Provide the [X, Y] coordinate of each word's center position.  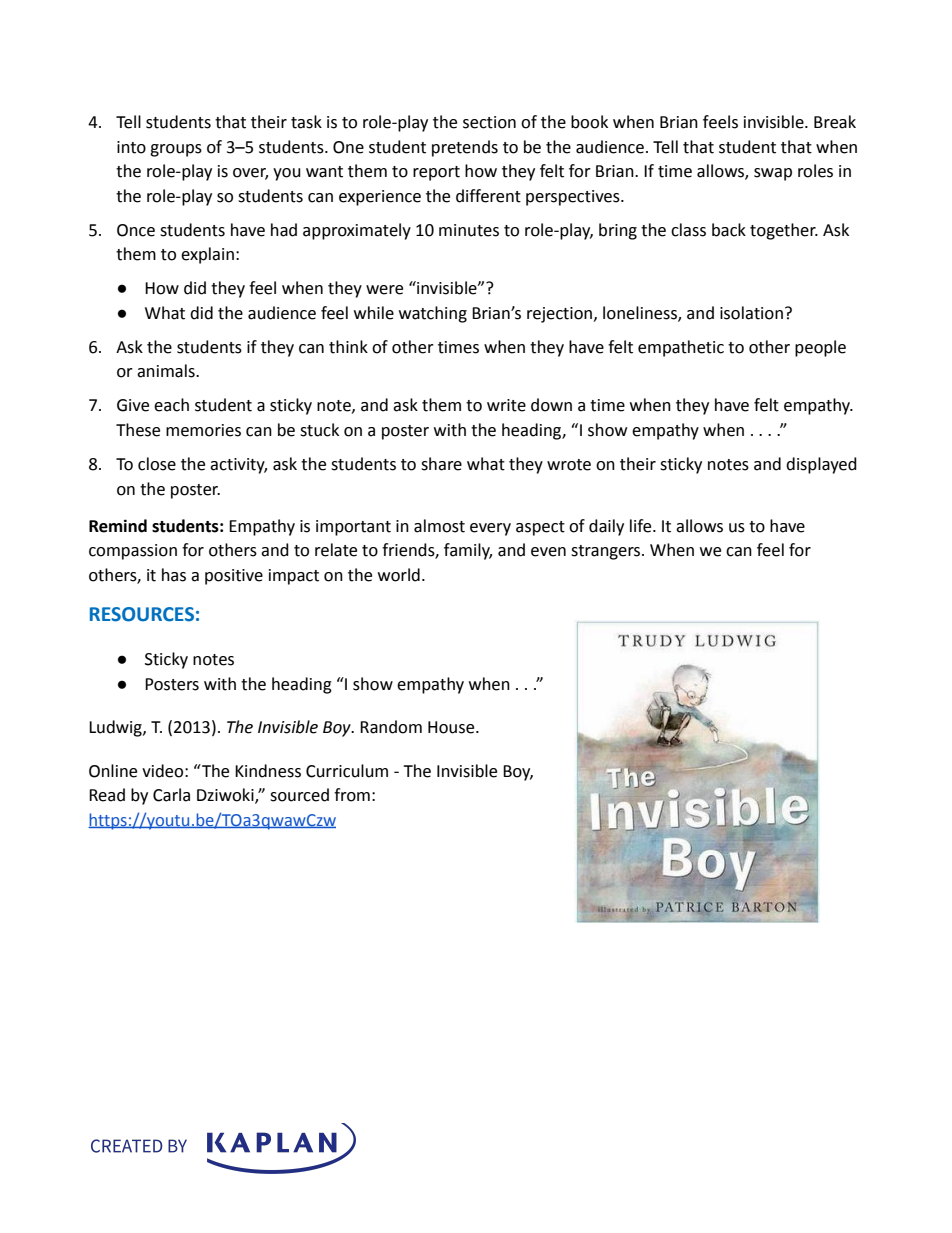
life [642, 526]
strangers [607, 552]
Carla [171, 795]
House [452, 727]
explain [207, 255]
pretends [465, 148]
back [729, 230]
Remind [118, 526]
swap [773, 174]
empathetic [681, 348]
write [506, 405]
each [171, 405]
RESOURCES [142, 614]
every [490, 529]
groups [176, 150]
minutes [469, 230]
